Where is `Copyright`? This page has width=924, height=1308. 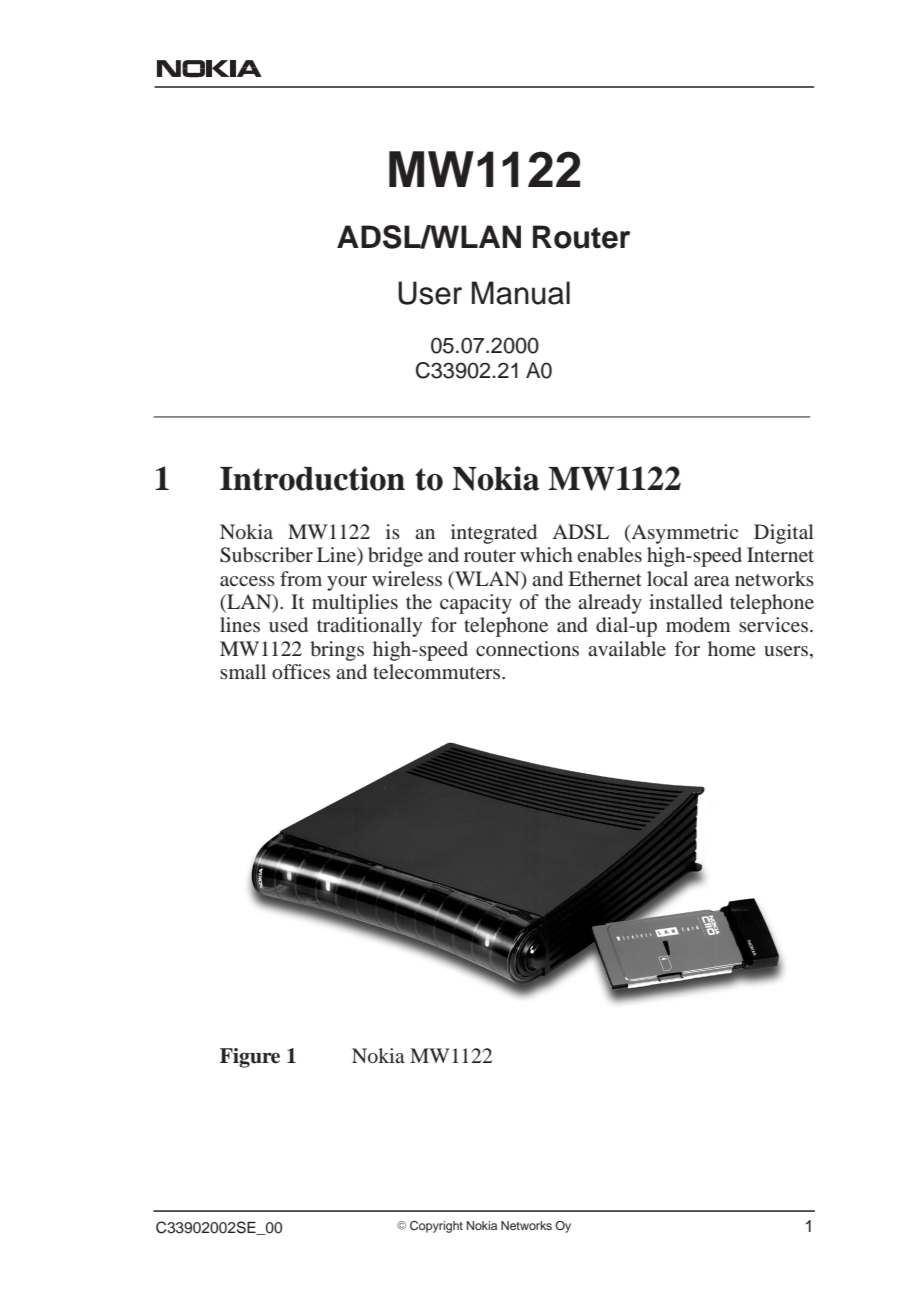 Copyright is located at coordinates (436, 1227).
